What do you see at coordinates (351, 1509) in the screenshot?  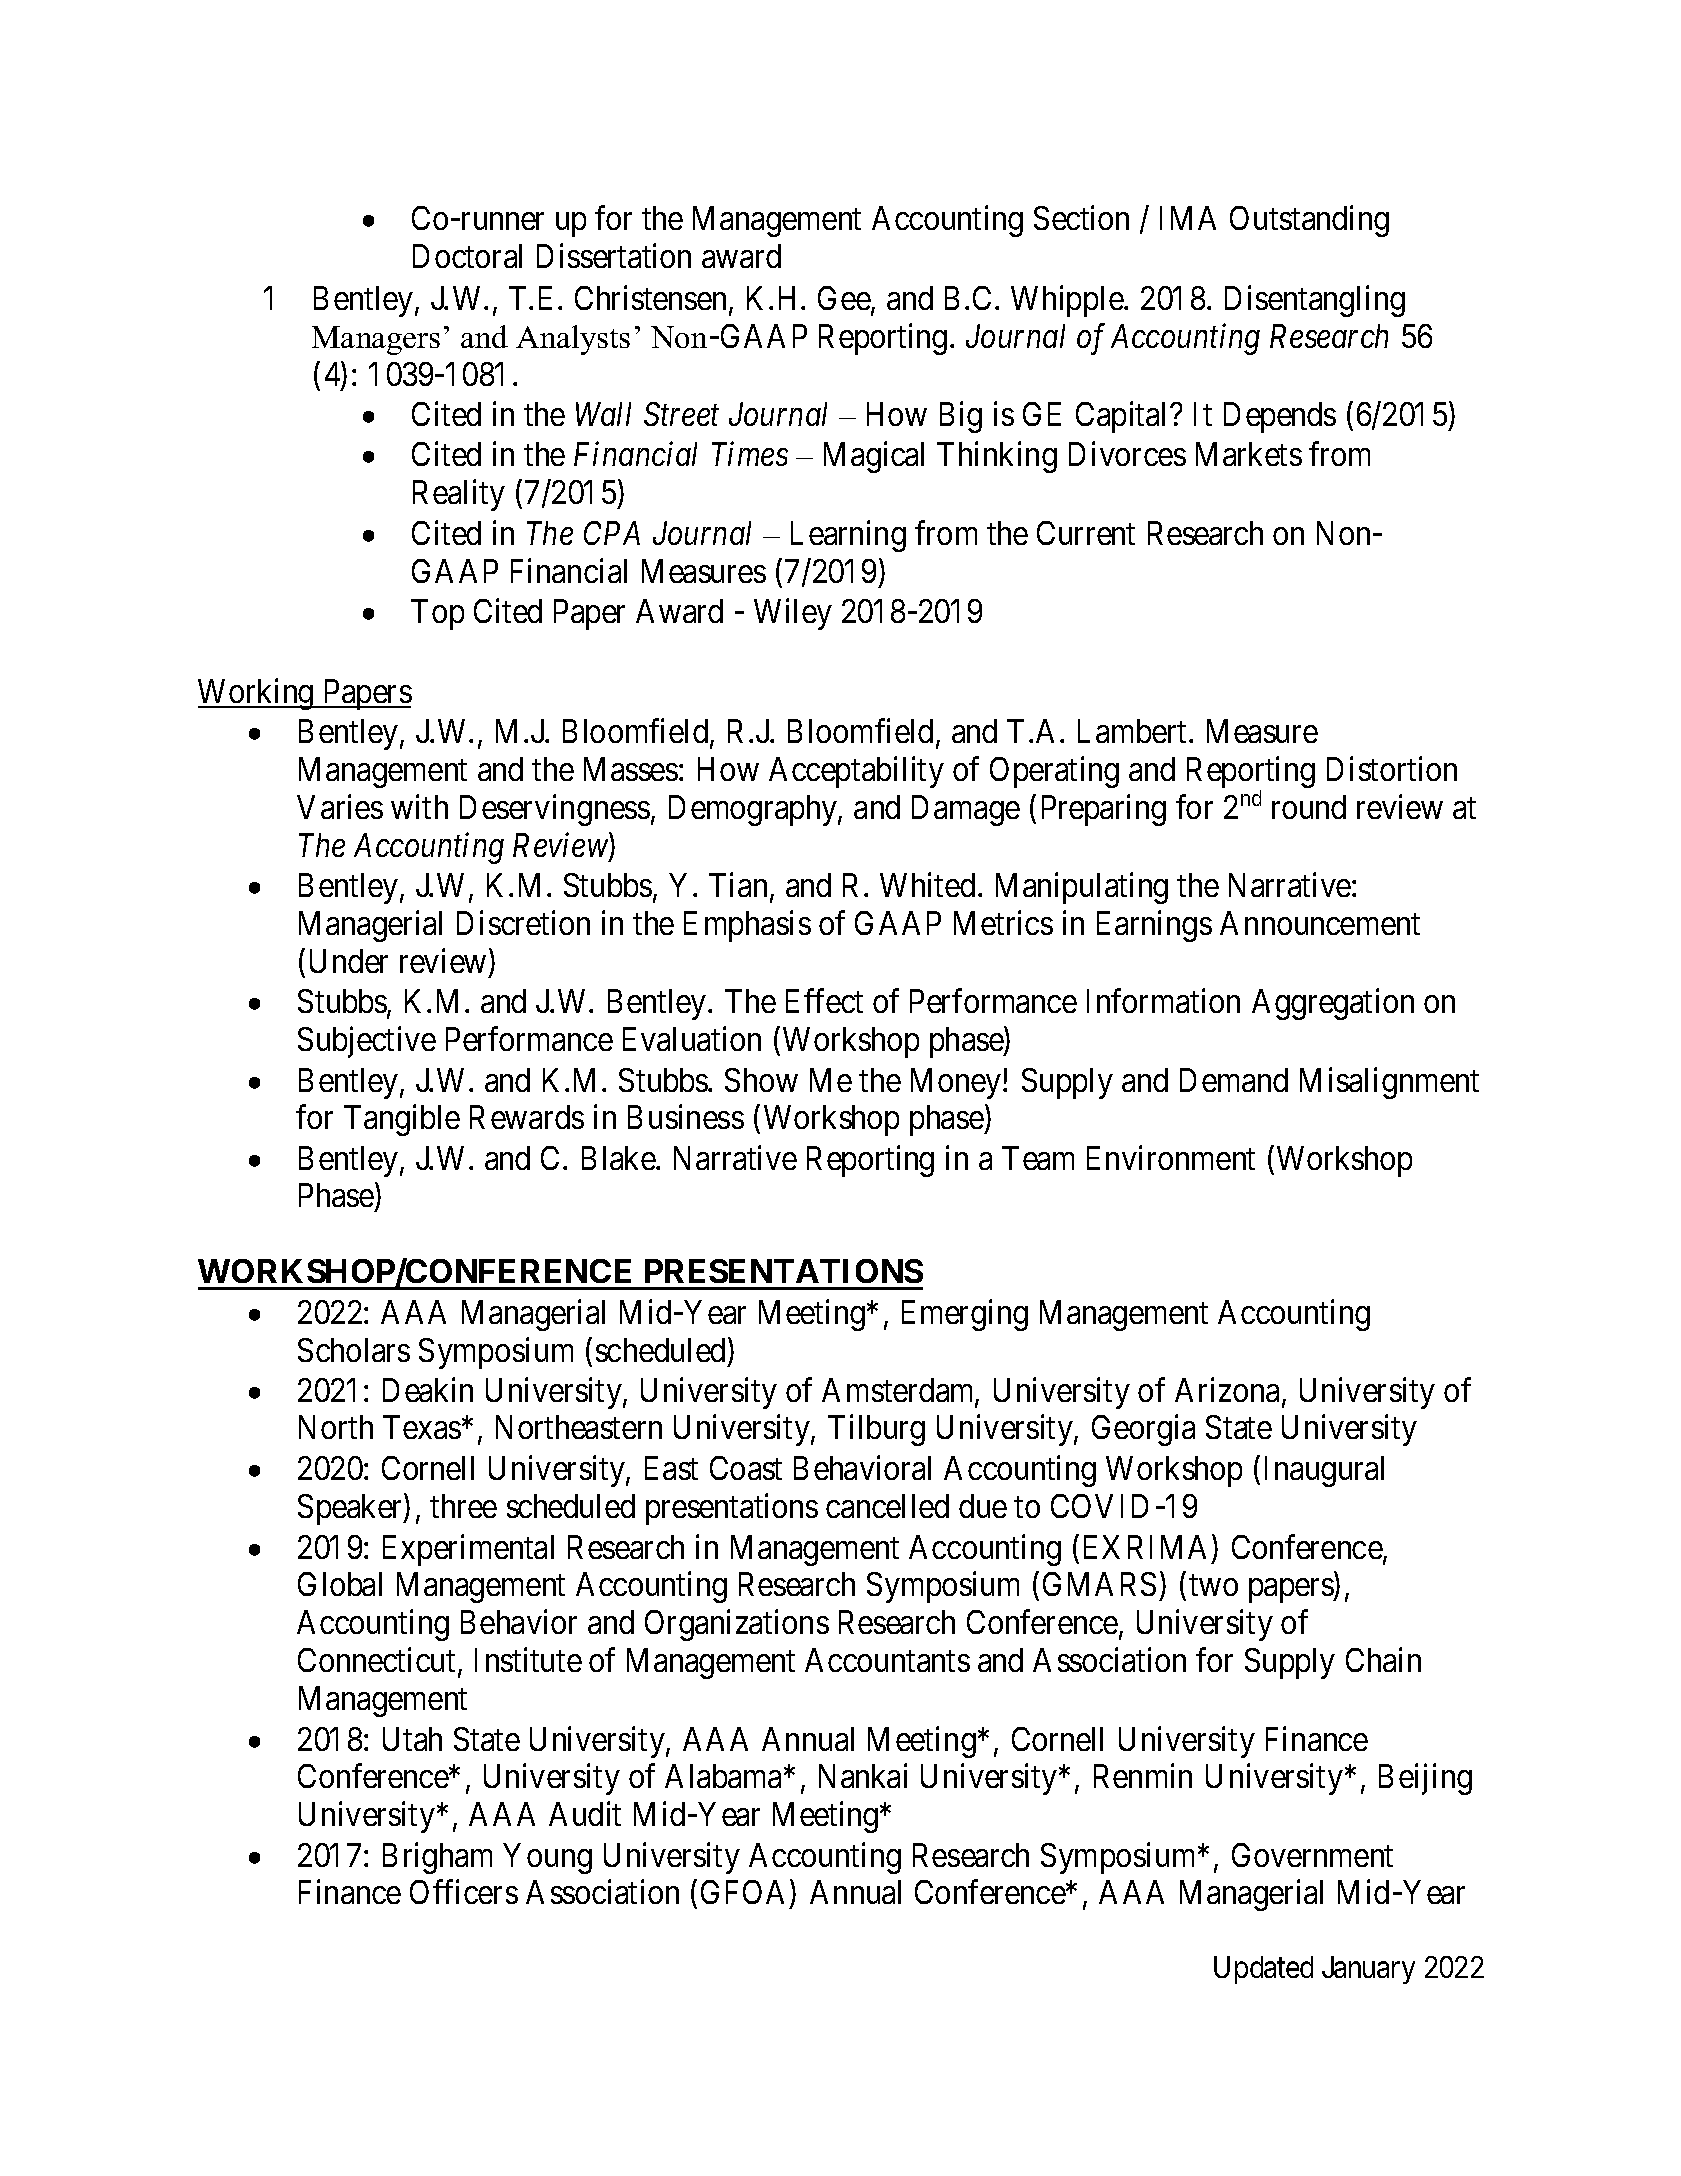 I see `Speaker` at bounding box center [351, 1509].
